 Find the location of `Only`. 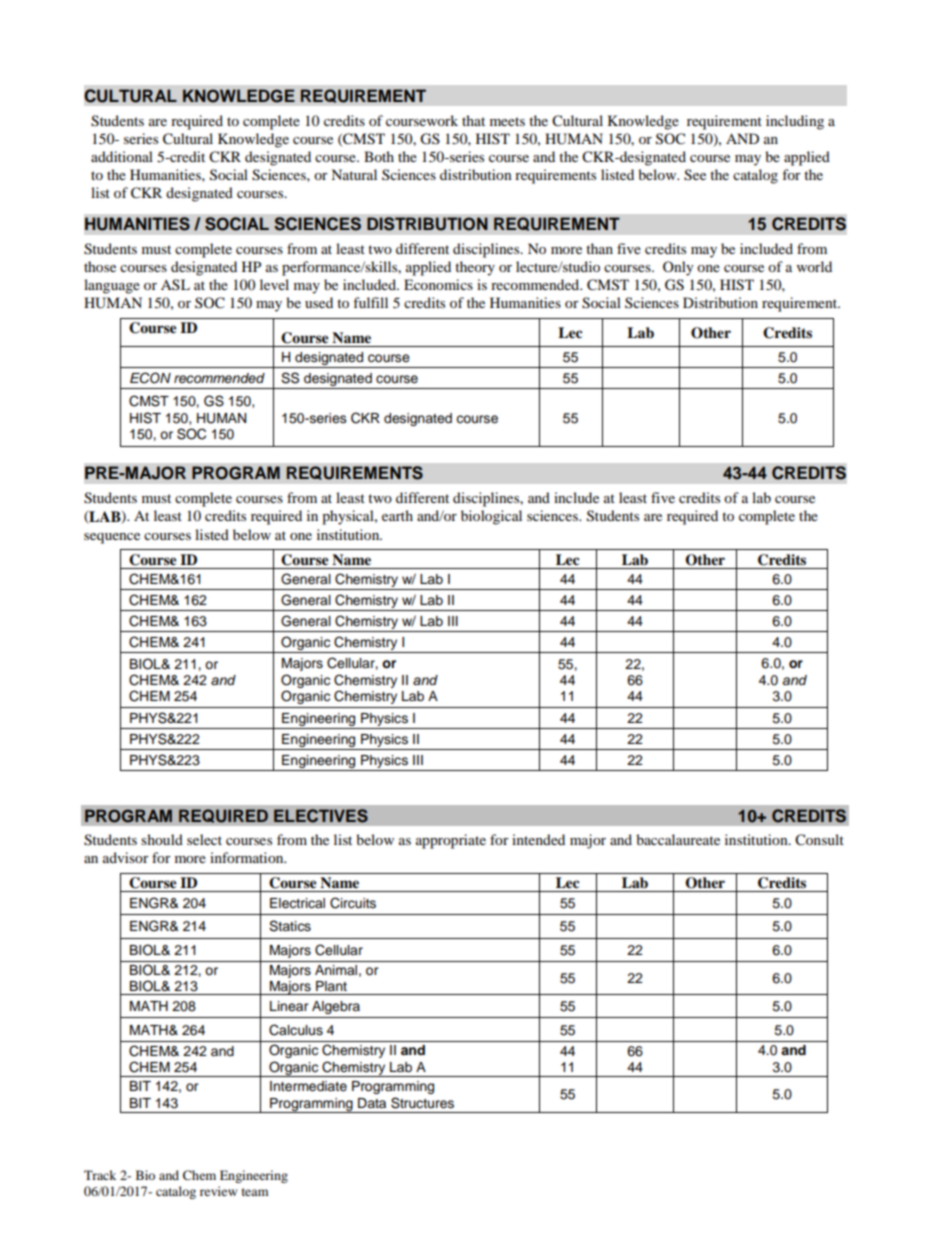

Only is located at coordinates (678, 268).
